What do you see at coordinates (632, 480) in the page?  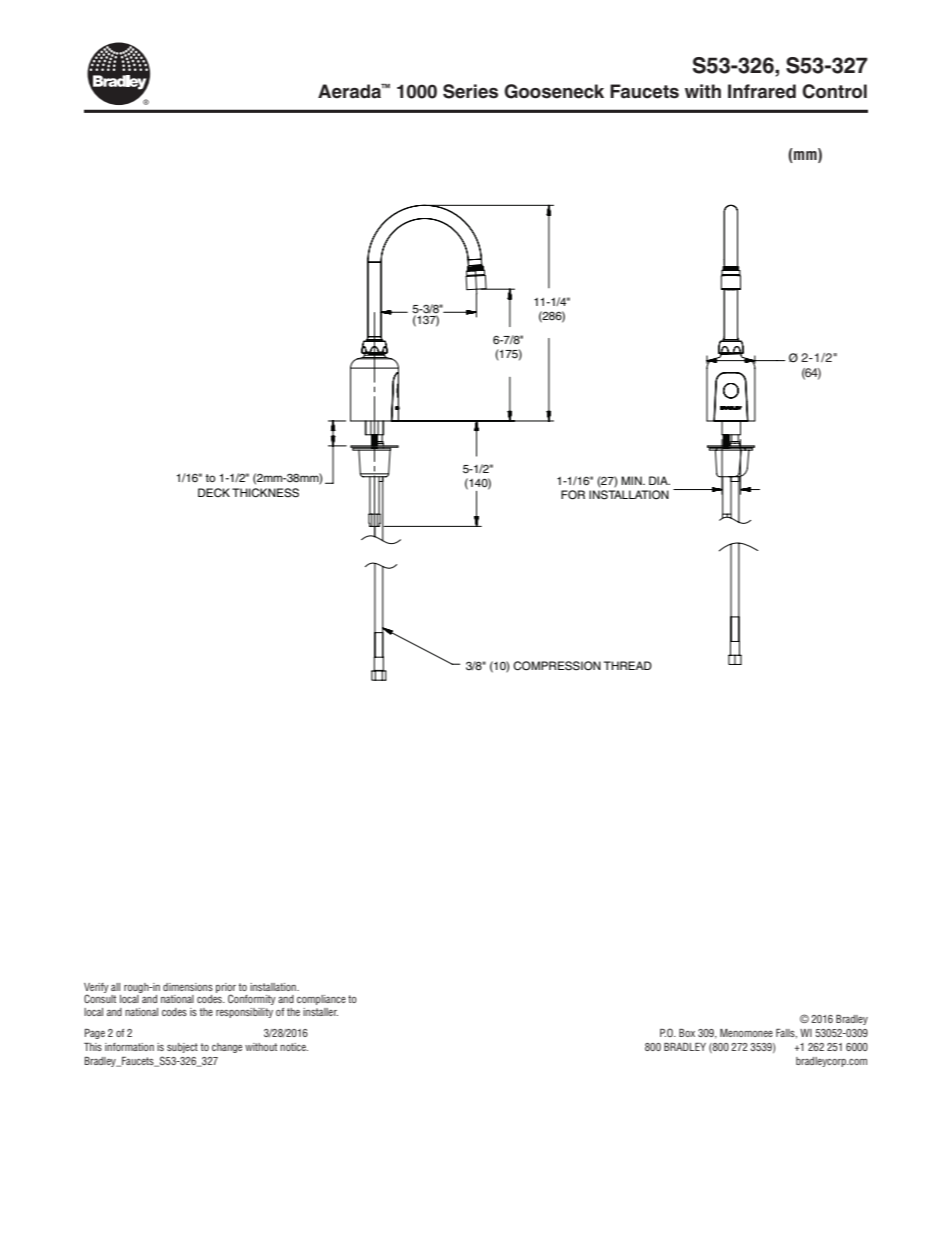 I see `MIN` at bounding box center [632, 480].
